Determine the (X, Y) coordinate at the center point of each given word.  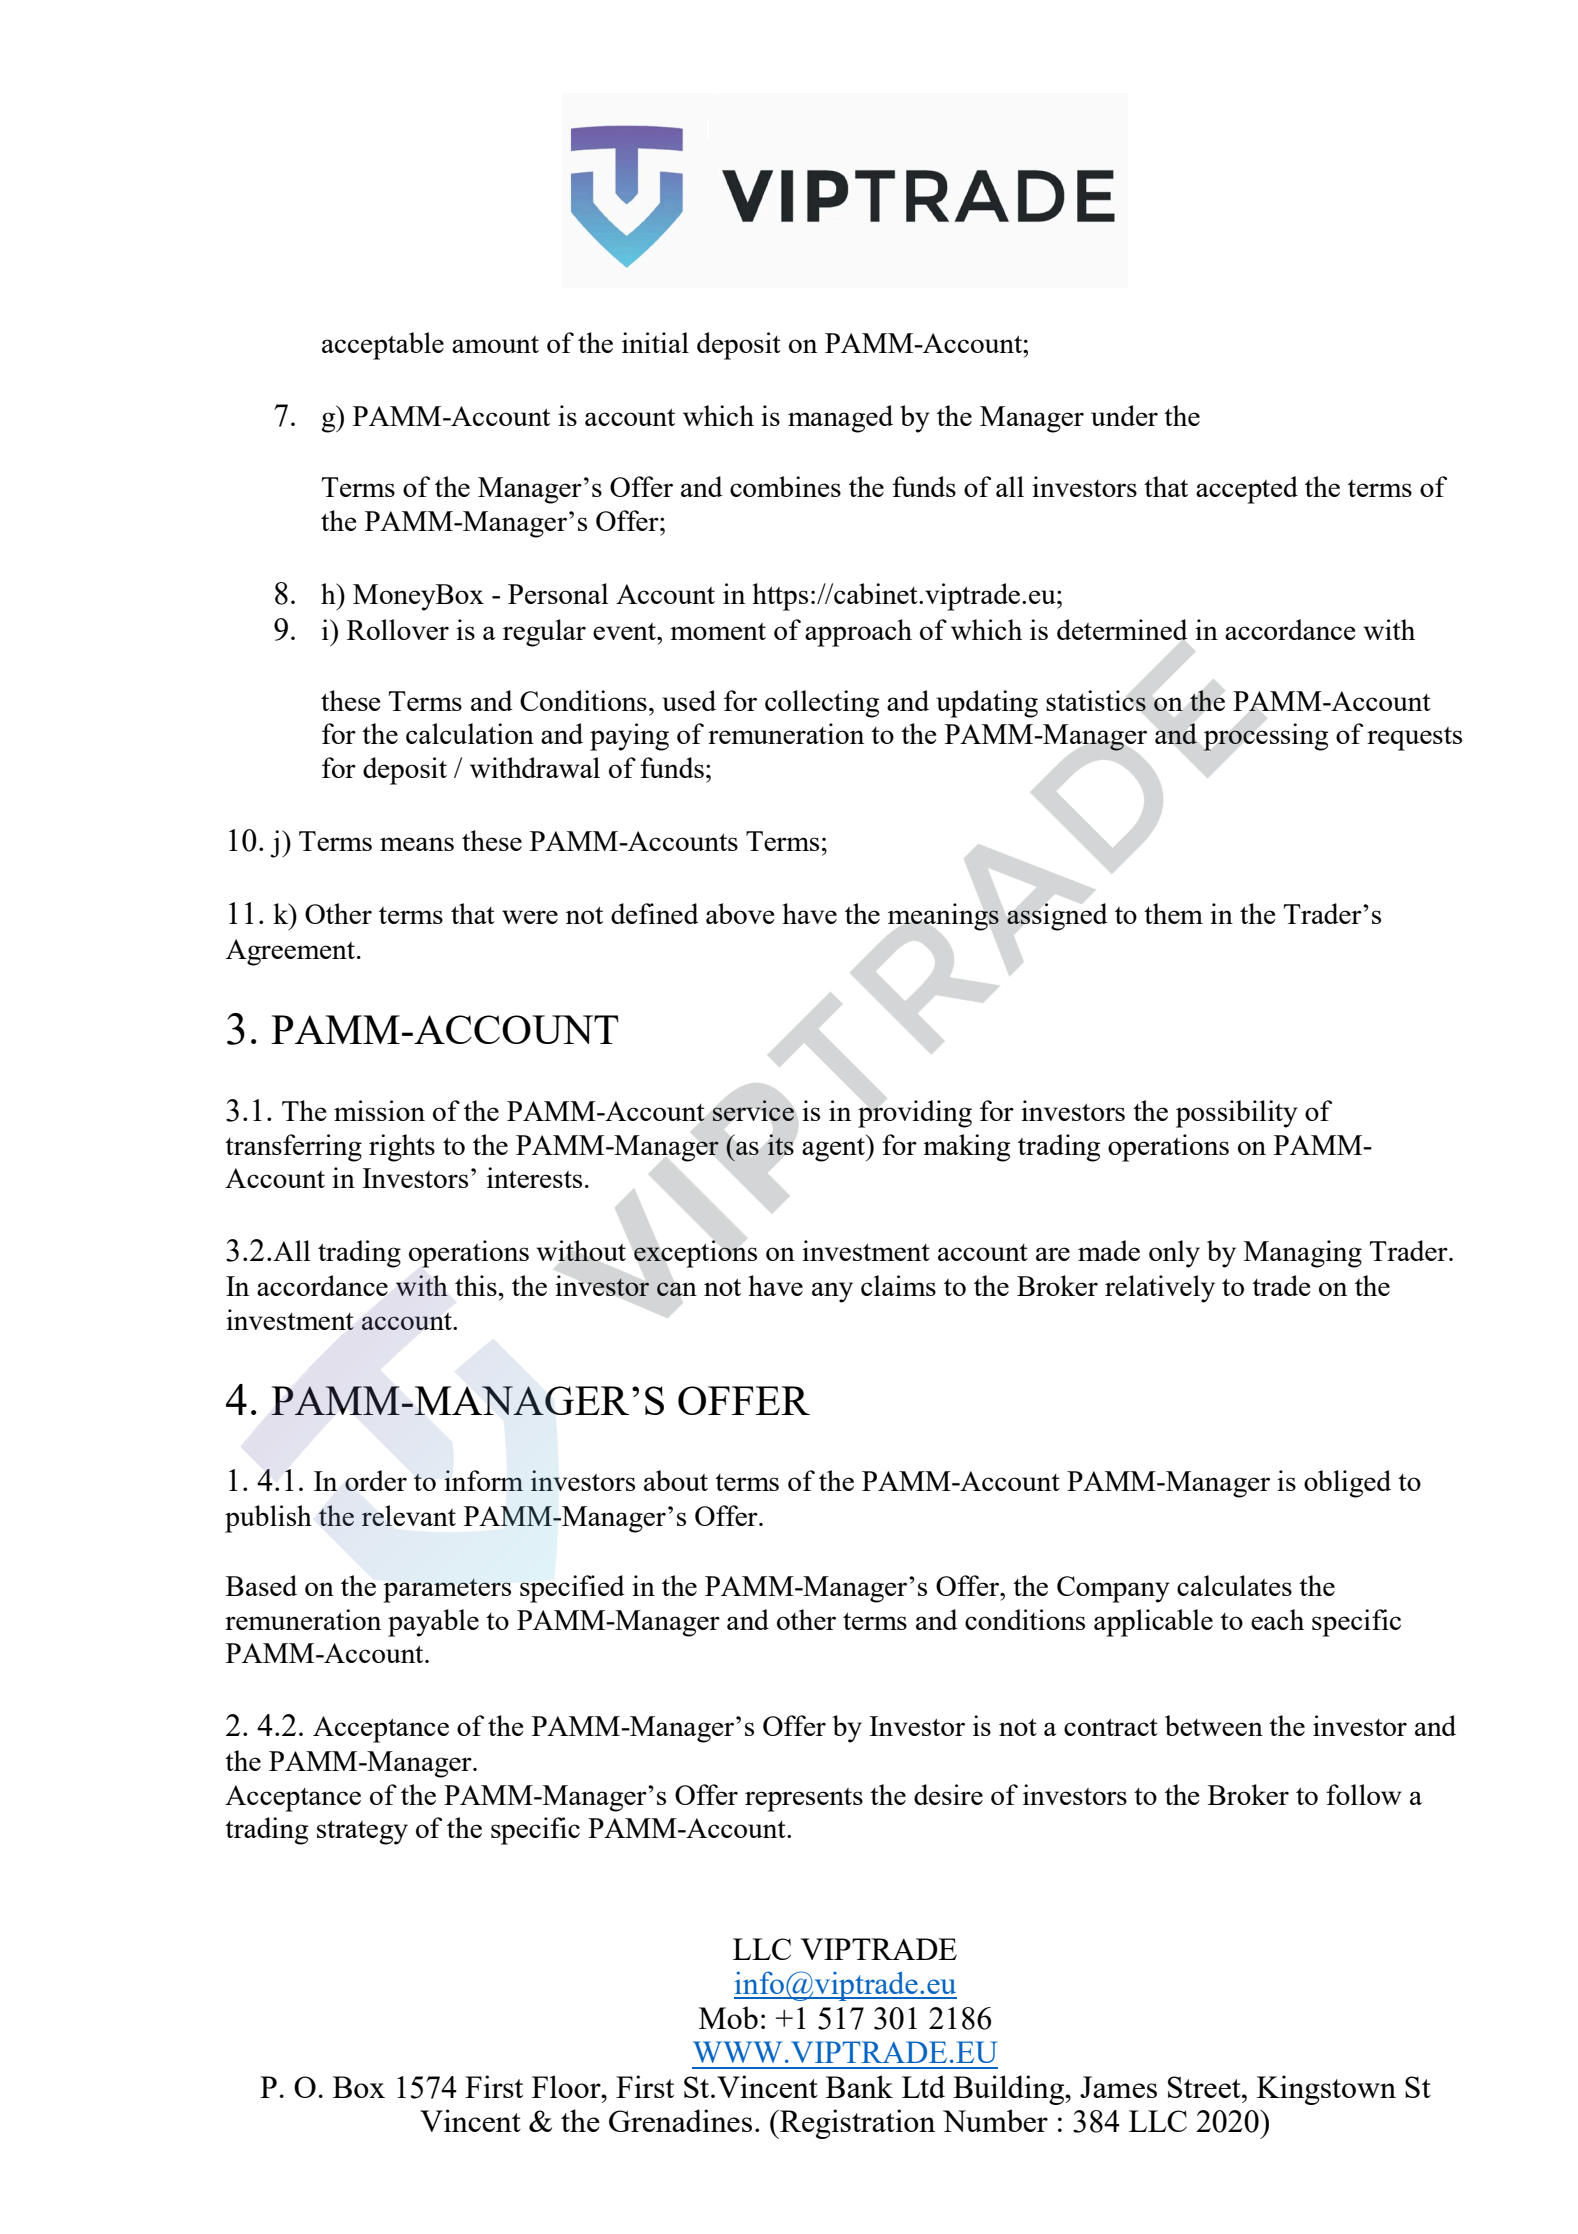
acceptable (383, 346)
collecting (822, 704)
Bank (859, 2086)
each (1277, 1619)
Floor (567, 2086)
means (417, 844)
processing (1265, 737)
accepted (1247, 490)
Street (1205, 2087)
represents (804, 1800)
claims (898, 1285)
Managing (1303, 1254)
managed (840, 419)
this (476, 1285)
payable (433, 1623)
